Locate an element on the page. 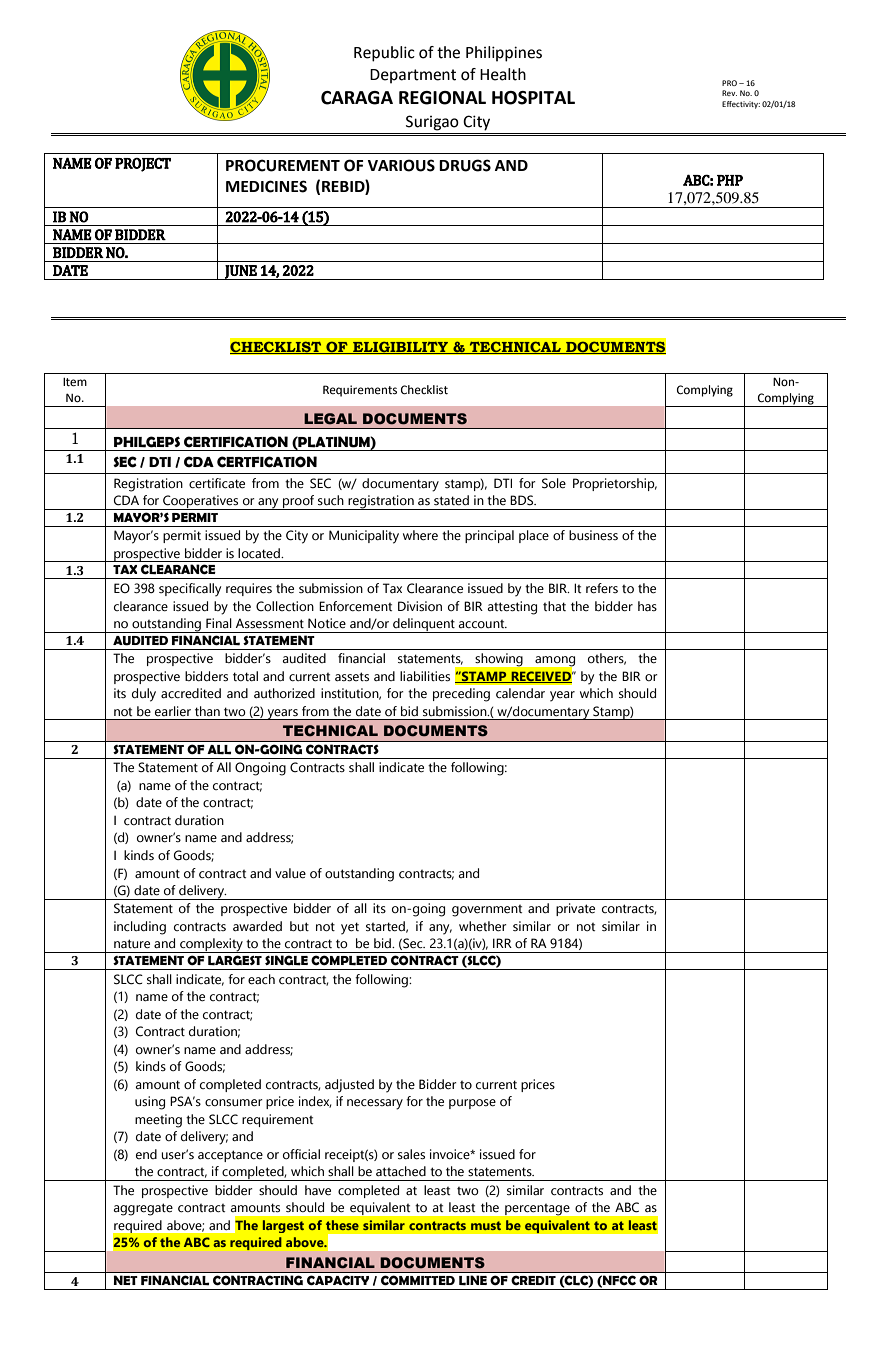  has is located at coordinates (647, 606).
